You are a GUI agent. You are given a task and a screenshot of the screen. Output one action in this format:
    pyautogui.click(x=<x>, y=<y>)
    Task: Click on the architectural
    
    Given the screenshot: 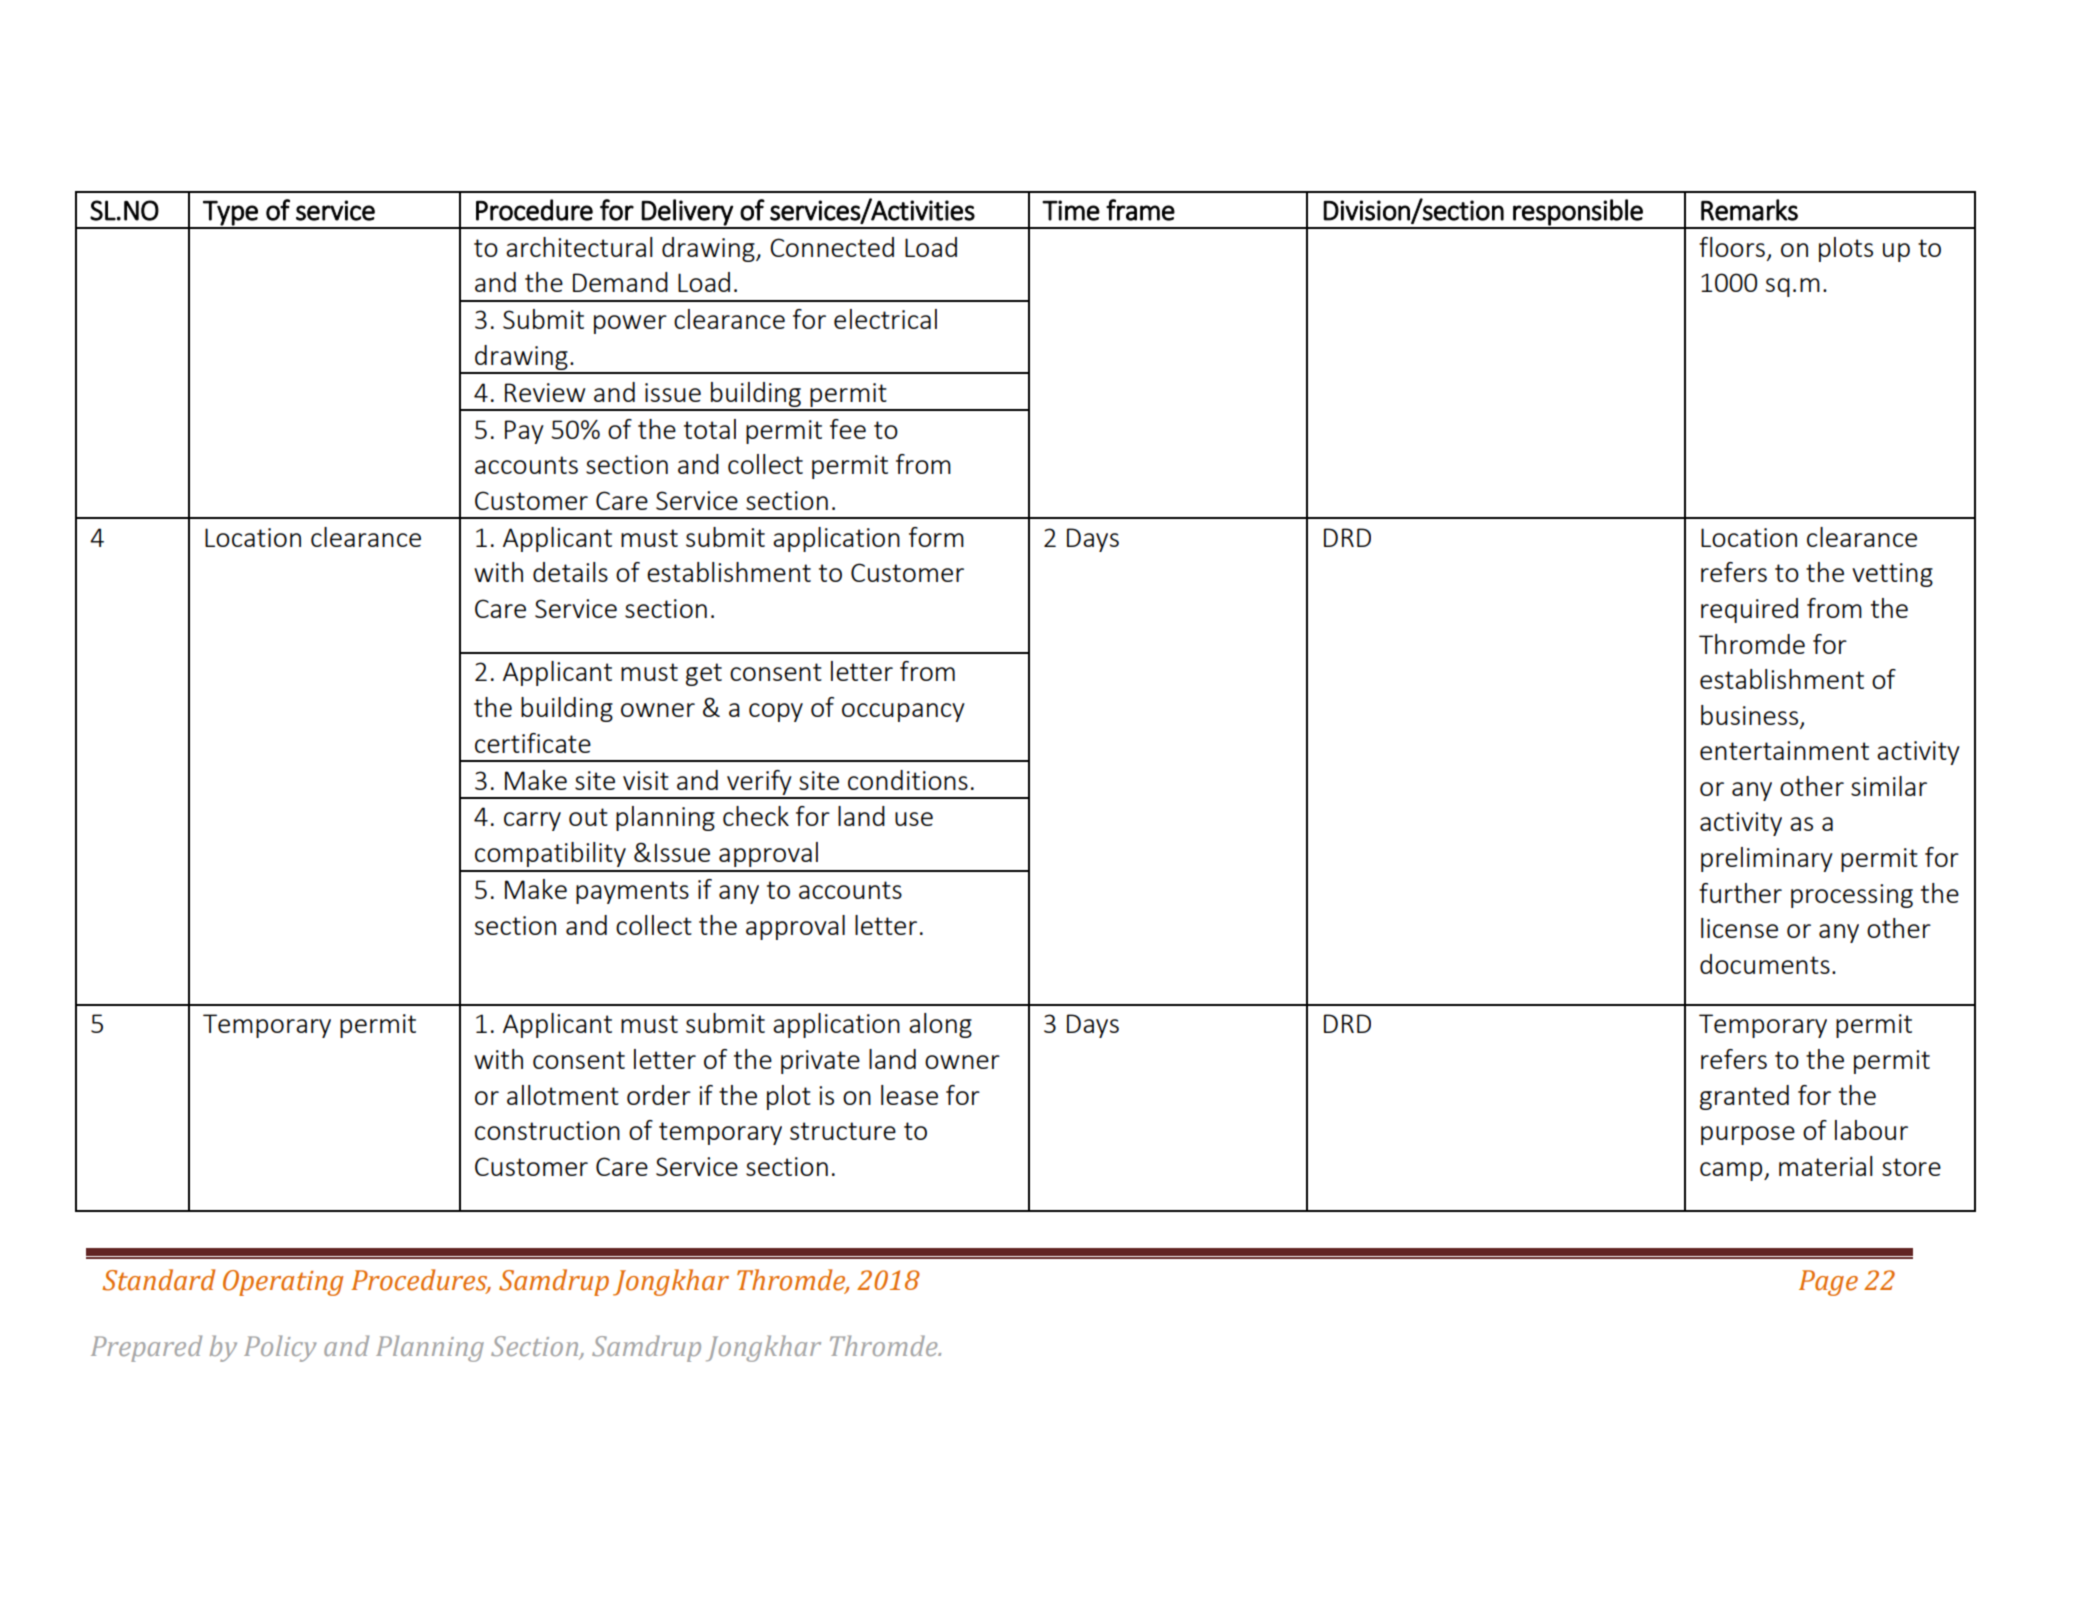 What is the action you would take?
    pyautogui.click(x=579, y=247)
